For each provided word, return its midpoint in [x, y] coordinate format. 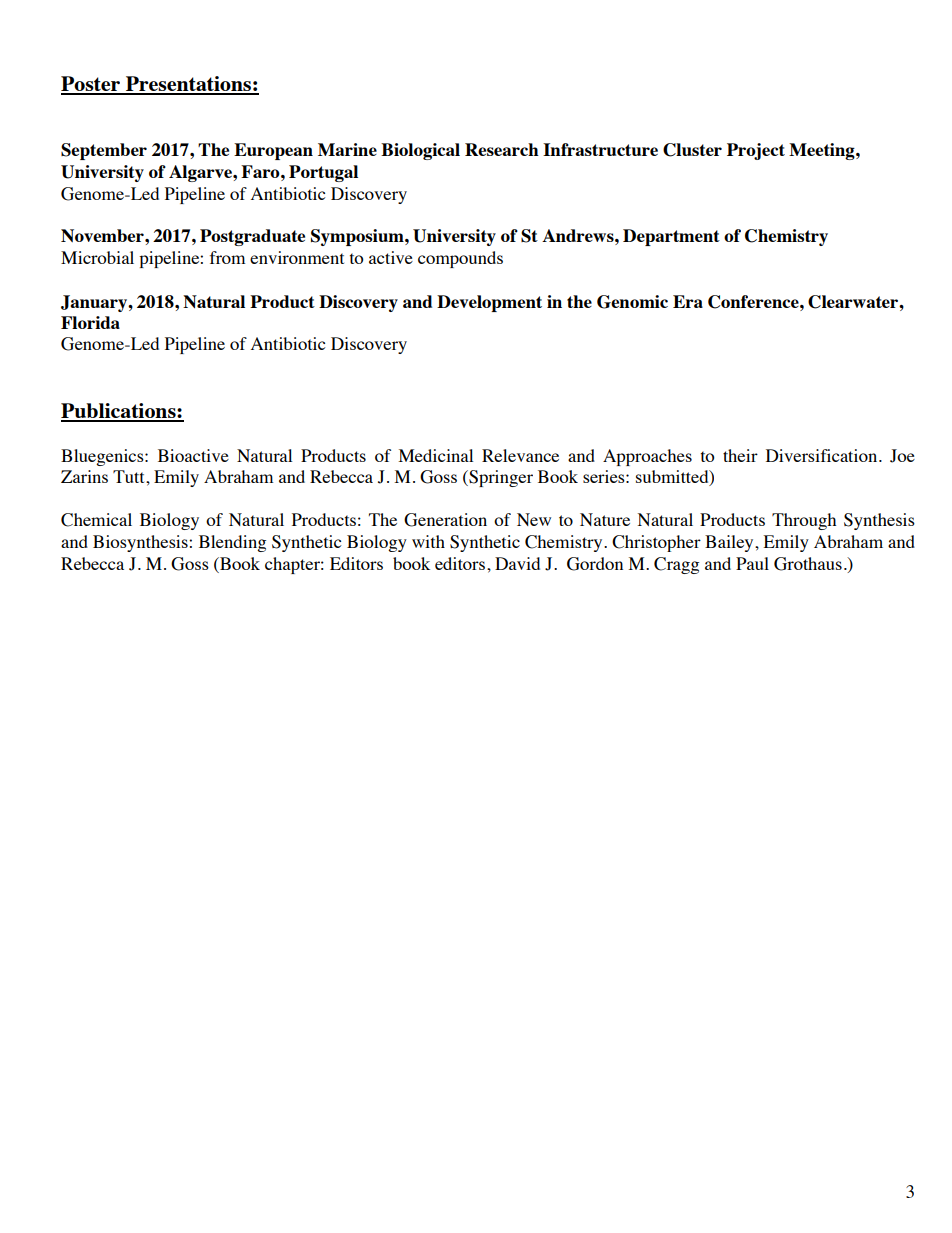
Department [671, 237]
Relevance [520, 455]
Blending [232, 543]
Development [489, 303]
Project [756, 151]
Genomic [632, 302]
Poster [91, 85]
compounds [460, 259]
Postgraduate [252, 237]
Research [502, 149]
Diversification [823, 455]
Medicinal [436, 455]
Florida [90, 322]
